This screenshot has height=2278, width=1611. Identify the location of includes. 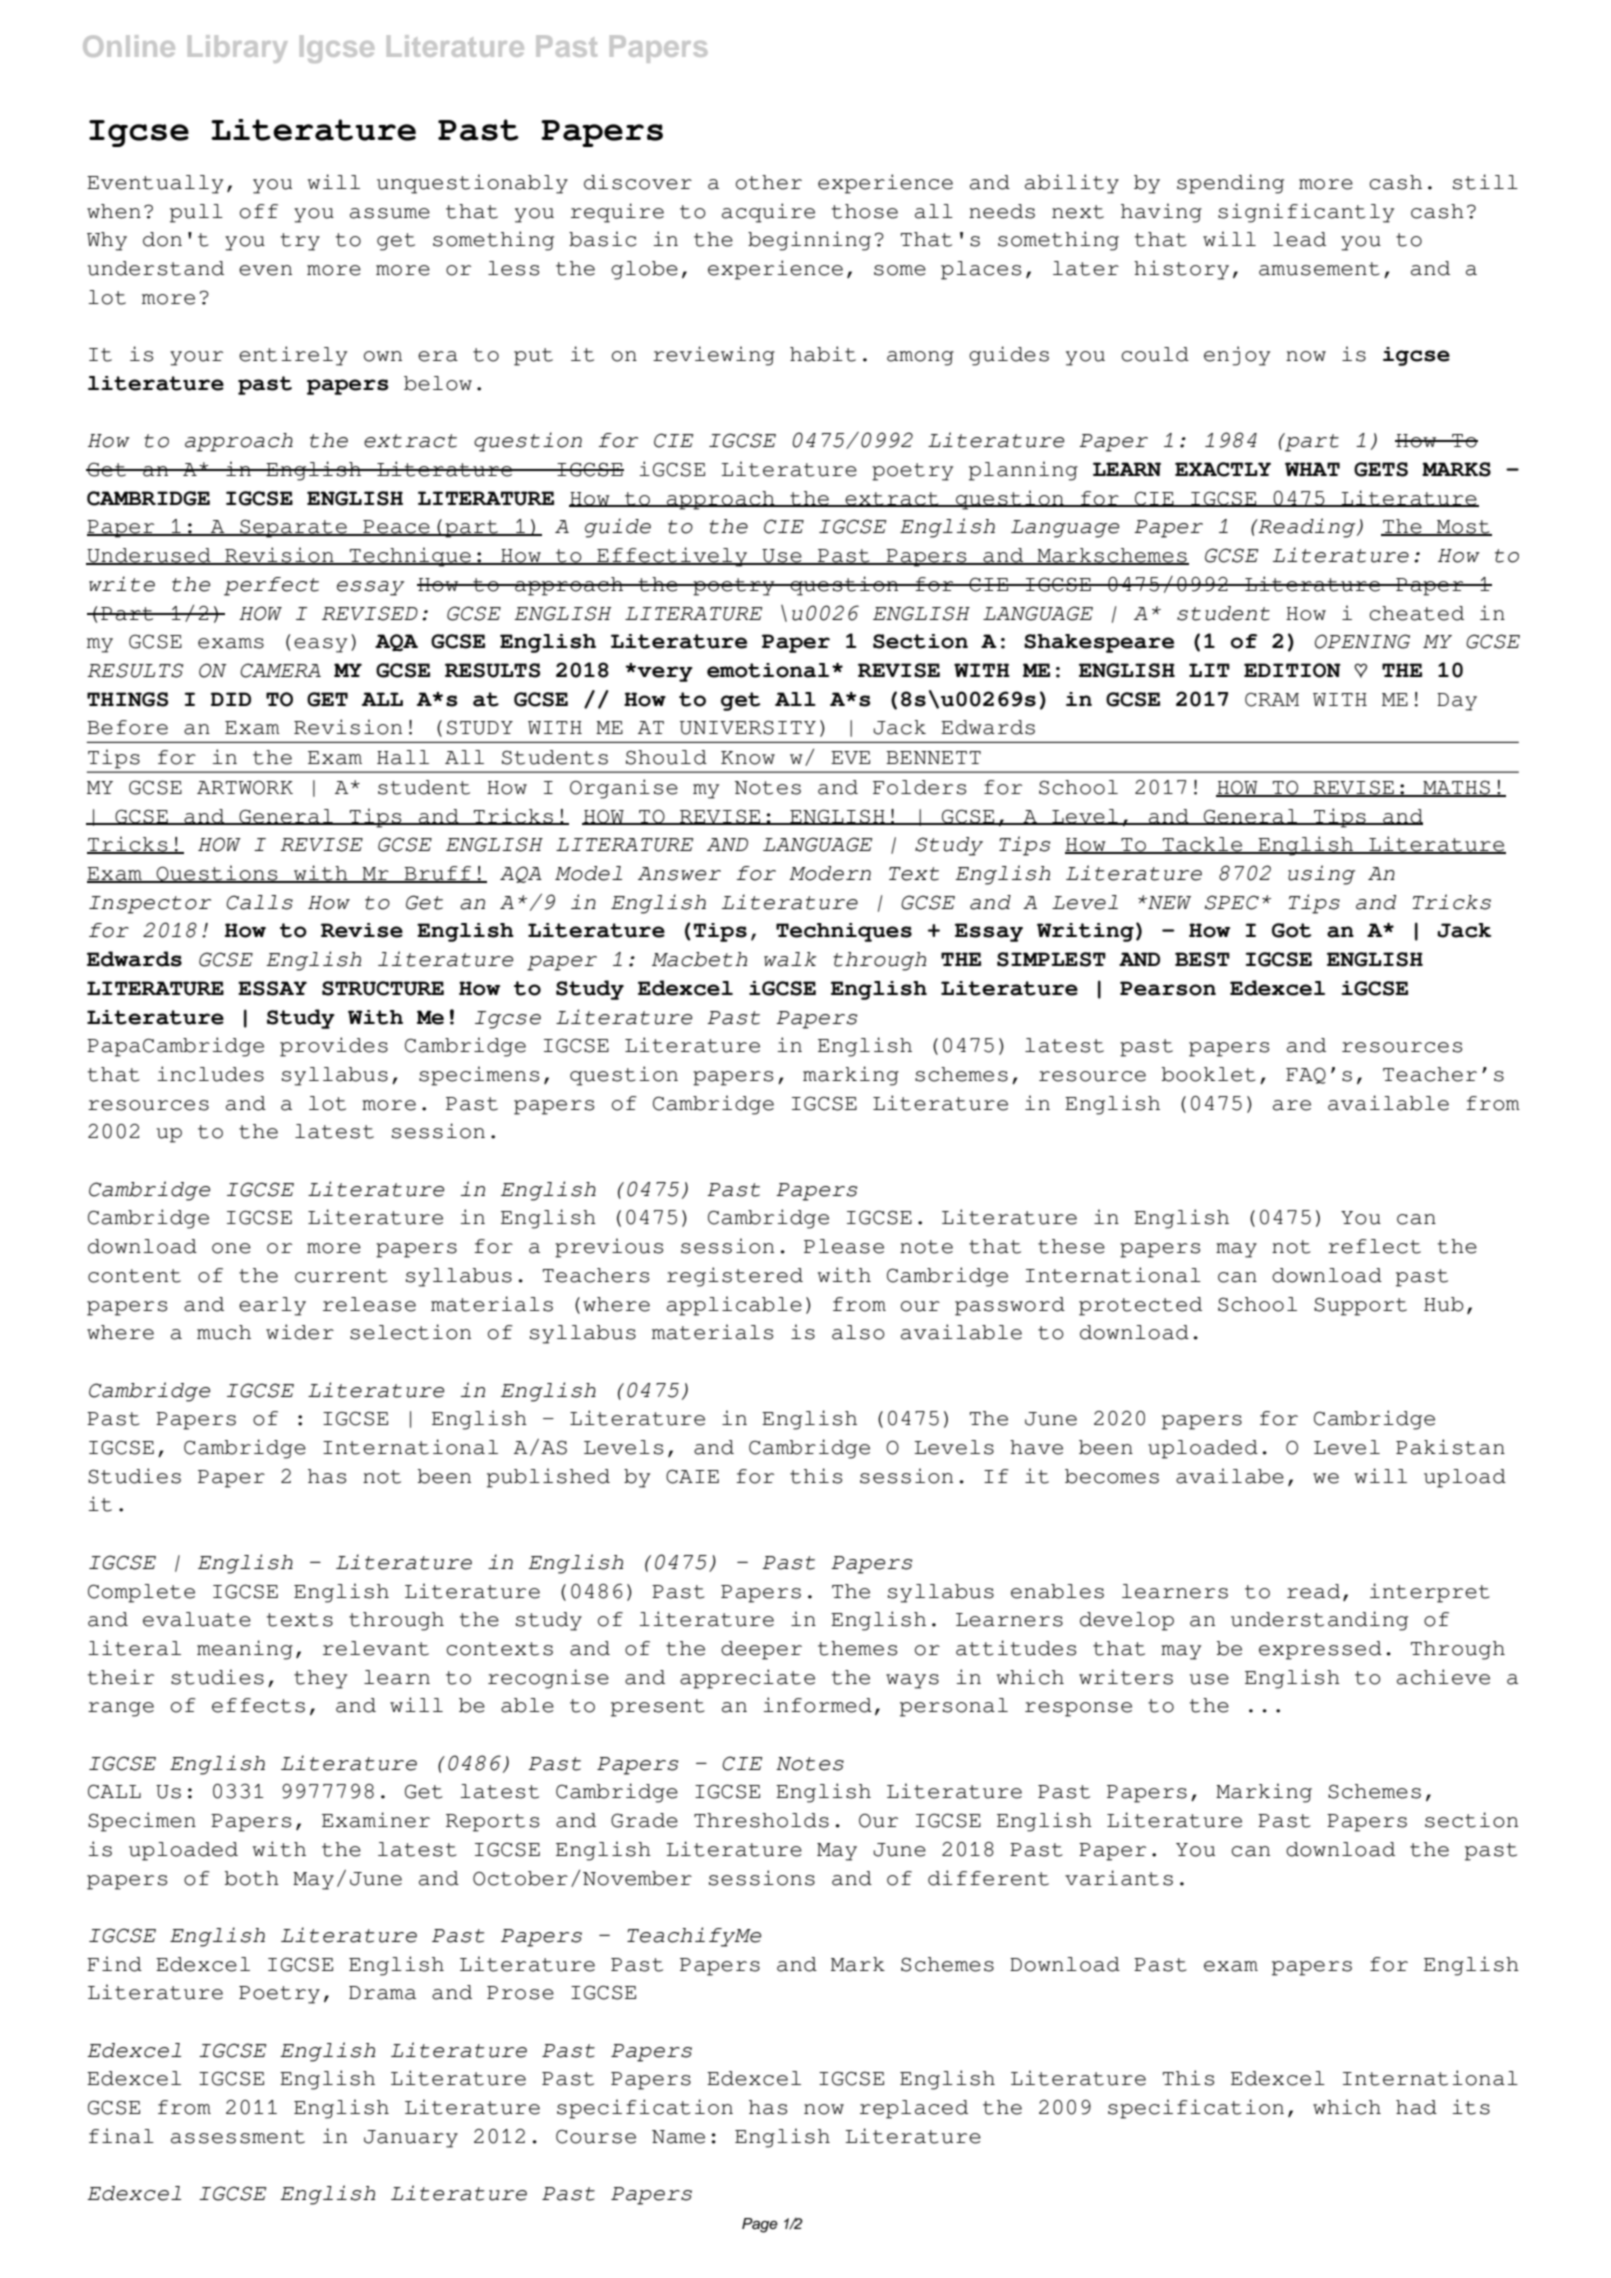
(210, 1074).
